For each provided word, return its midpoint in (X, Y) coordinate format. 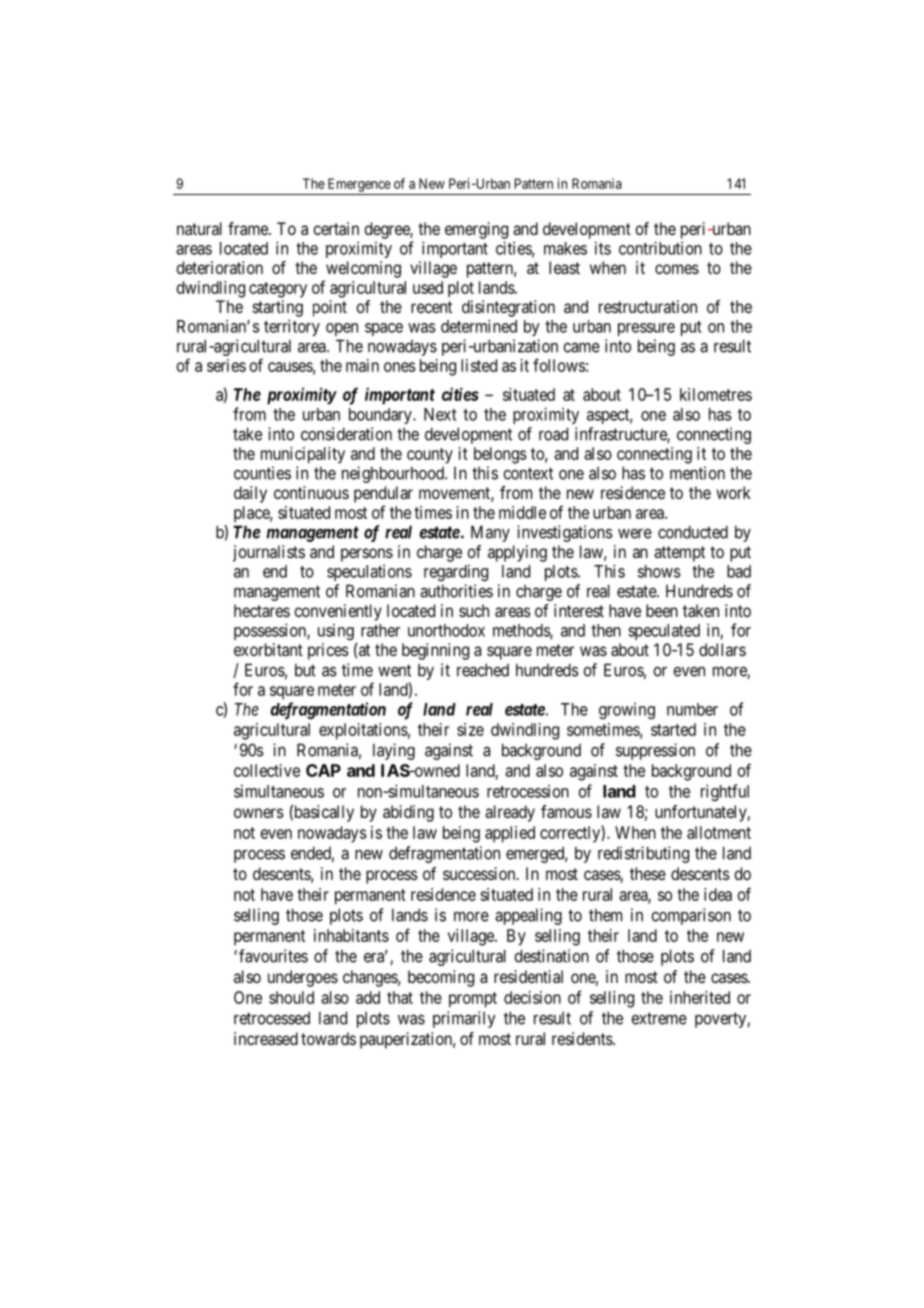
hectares (262, 610)
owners (259, 813)
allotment (719, 832)
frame (249, 228)
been (662, 610)
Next (440, 414)
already (510, 813)
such (474, 610)
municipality (303, 455)
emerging (476, 230)
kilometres (716, 394)
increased (266, 1038)
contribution (660, 248)
